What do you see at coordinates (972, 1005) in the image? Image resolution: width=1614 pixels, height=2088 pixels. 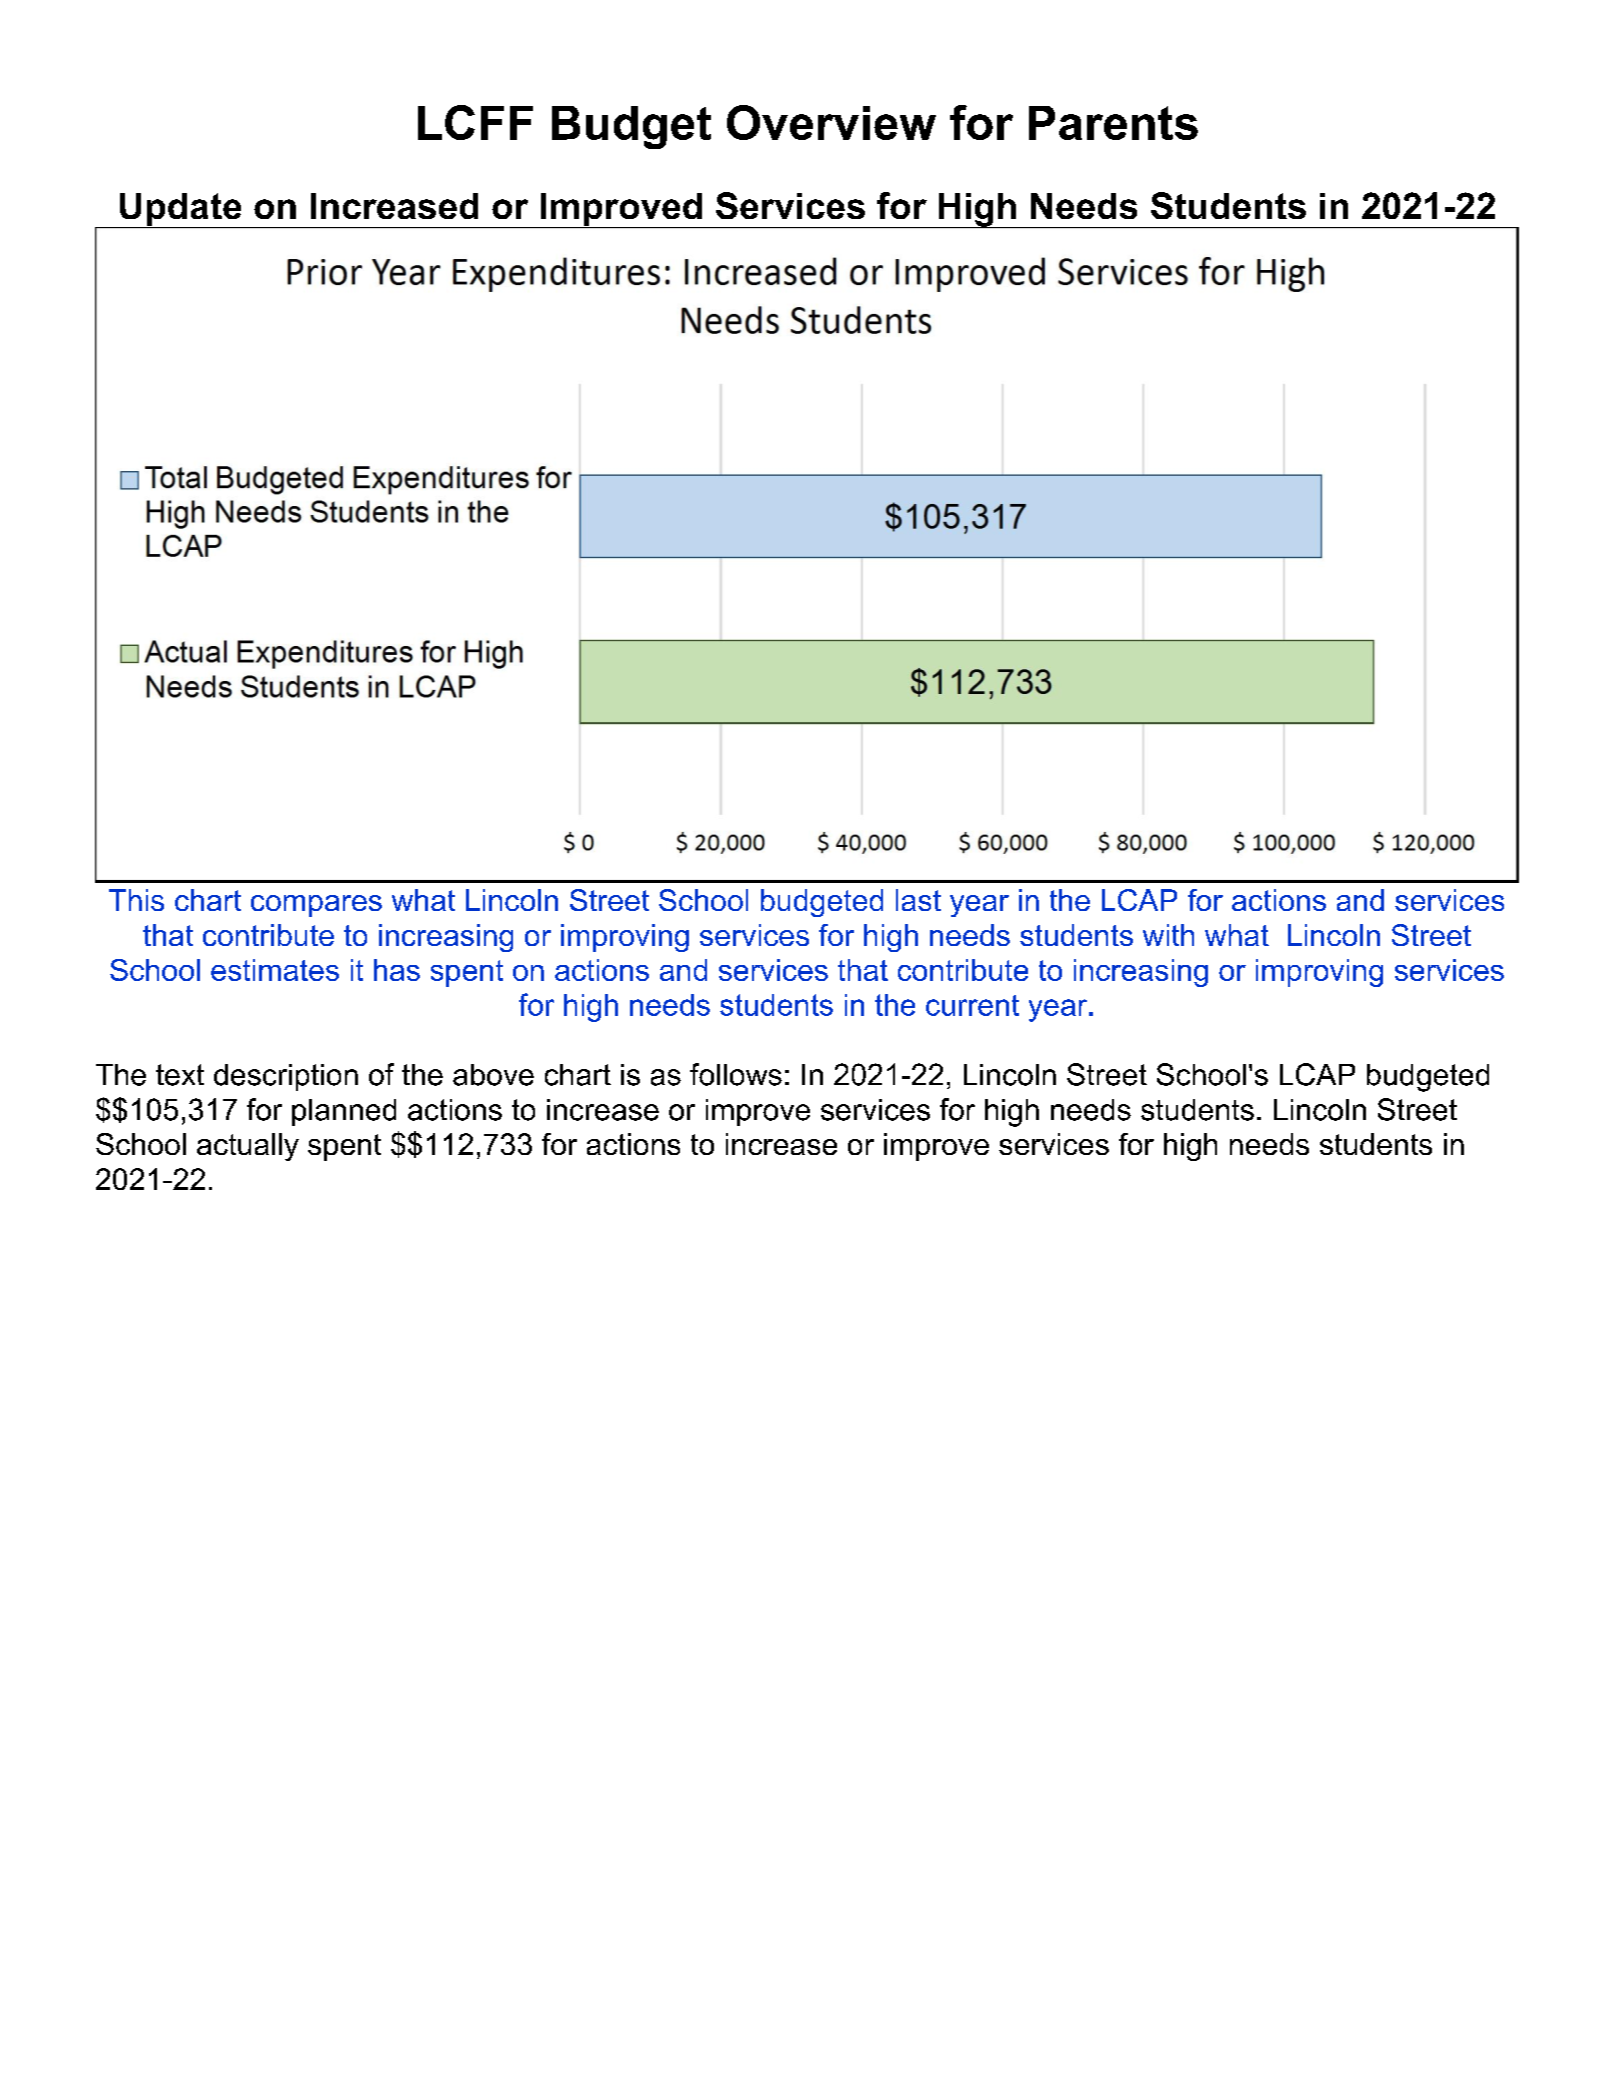 I see `current` at bounding box center [972, 1005].
